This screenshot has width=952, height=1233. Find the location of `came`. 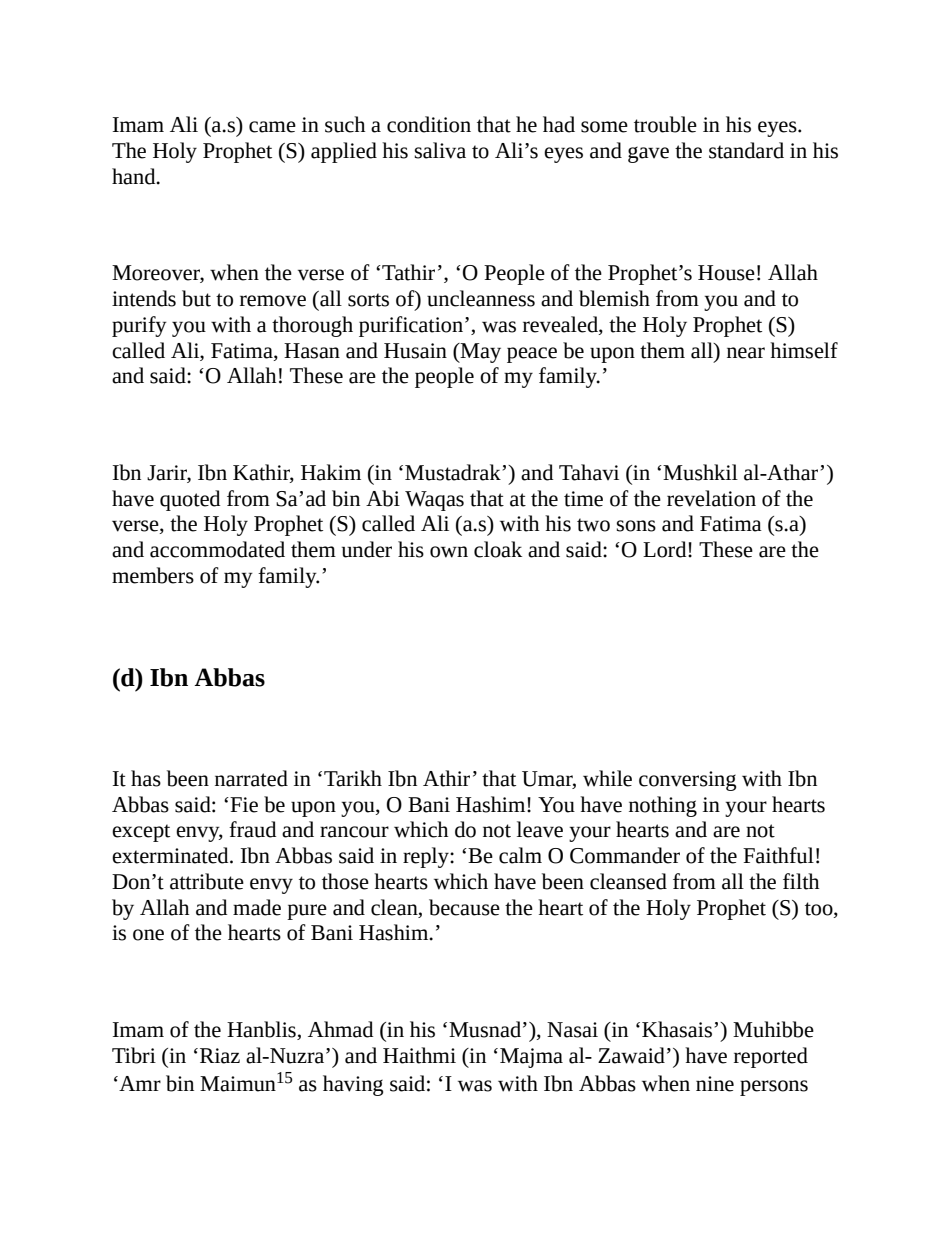

came is located at coordinates (272, 127).
